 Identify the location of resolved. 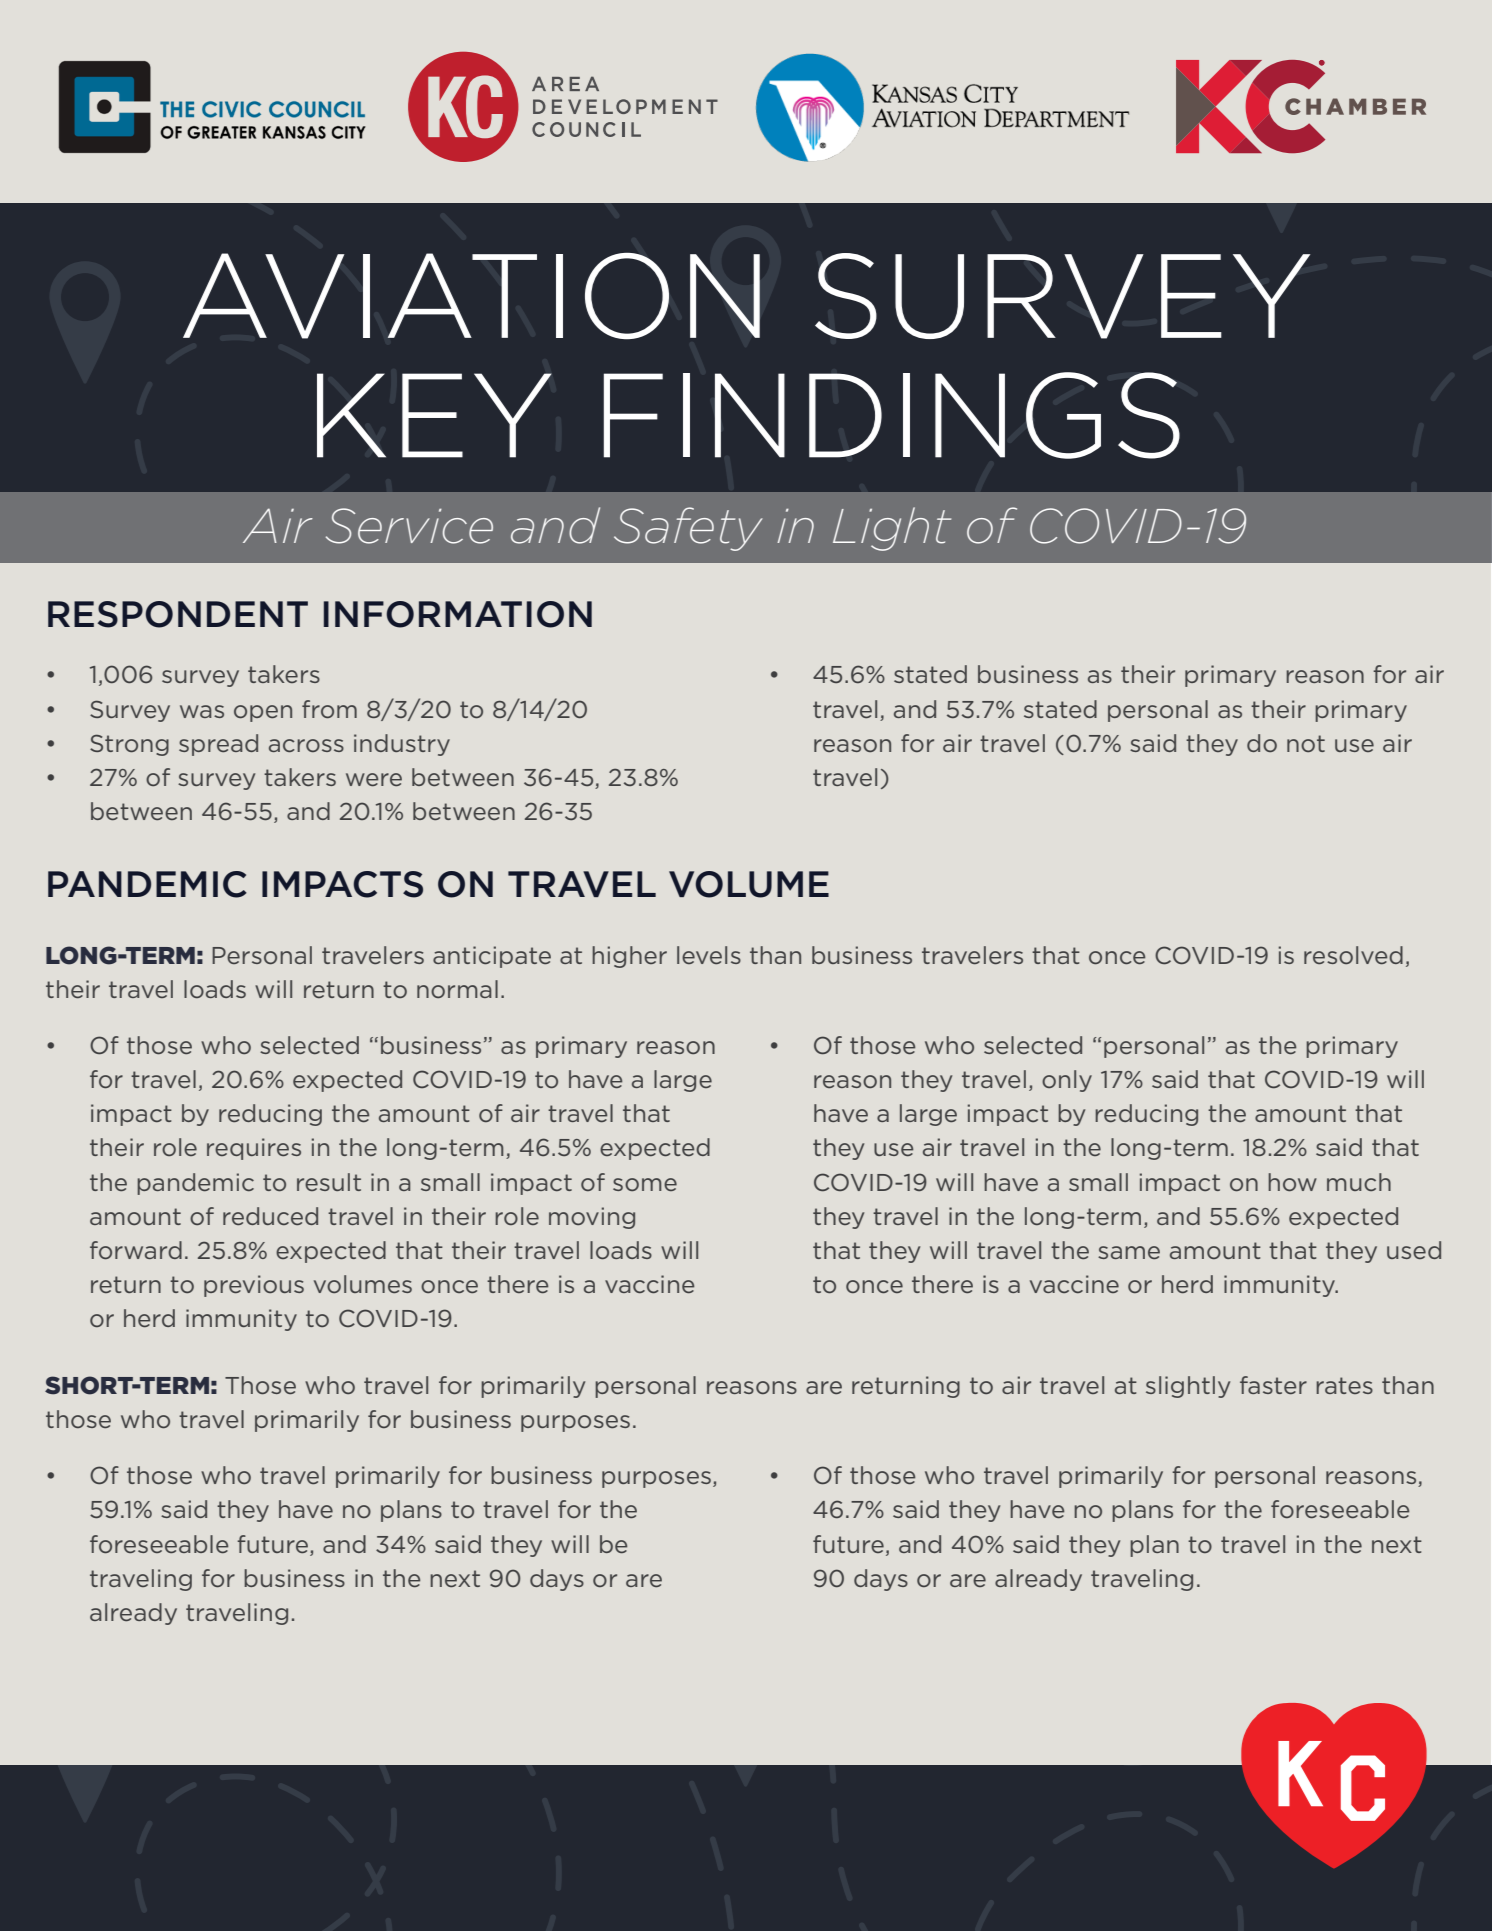
(1353, 955).
